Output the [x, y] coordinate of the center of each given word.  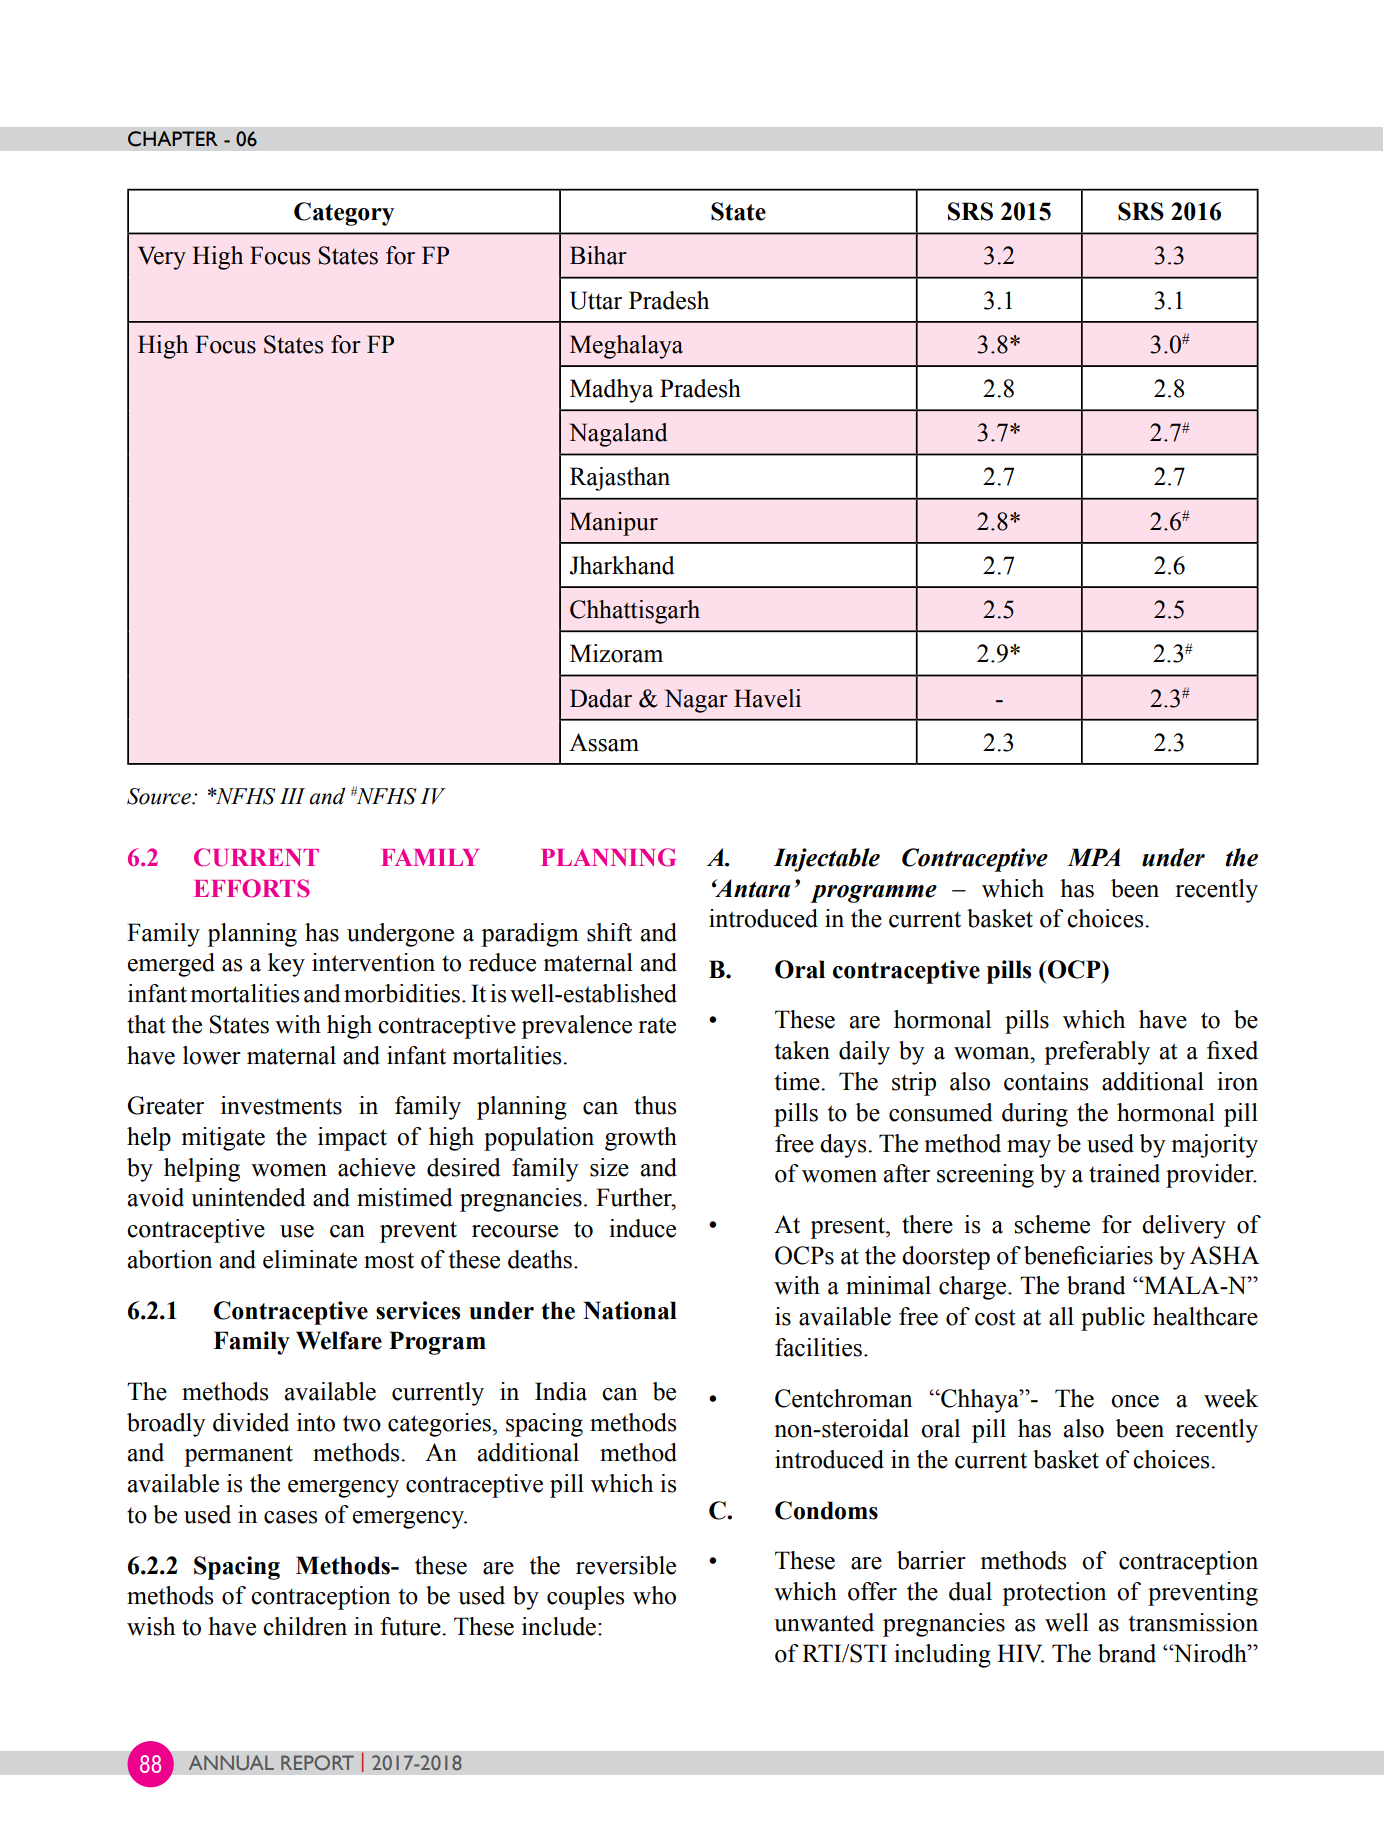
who [654, 1595]
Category [344, 214]
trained [1124, 1173]
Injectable [826, 860]
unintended [248, 1197]
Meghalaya [626, 347]
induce [642, 1228]
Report [317, 1762]
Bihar [598, 255]
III [292, 796]
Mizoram [616, 653]
